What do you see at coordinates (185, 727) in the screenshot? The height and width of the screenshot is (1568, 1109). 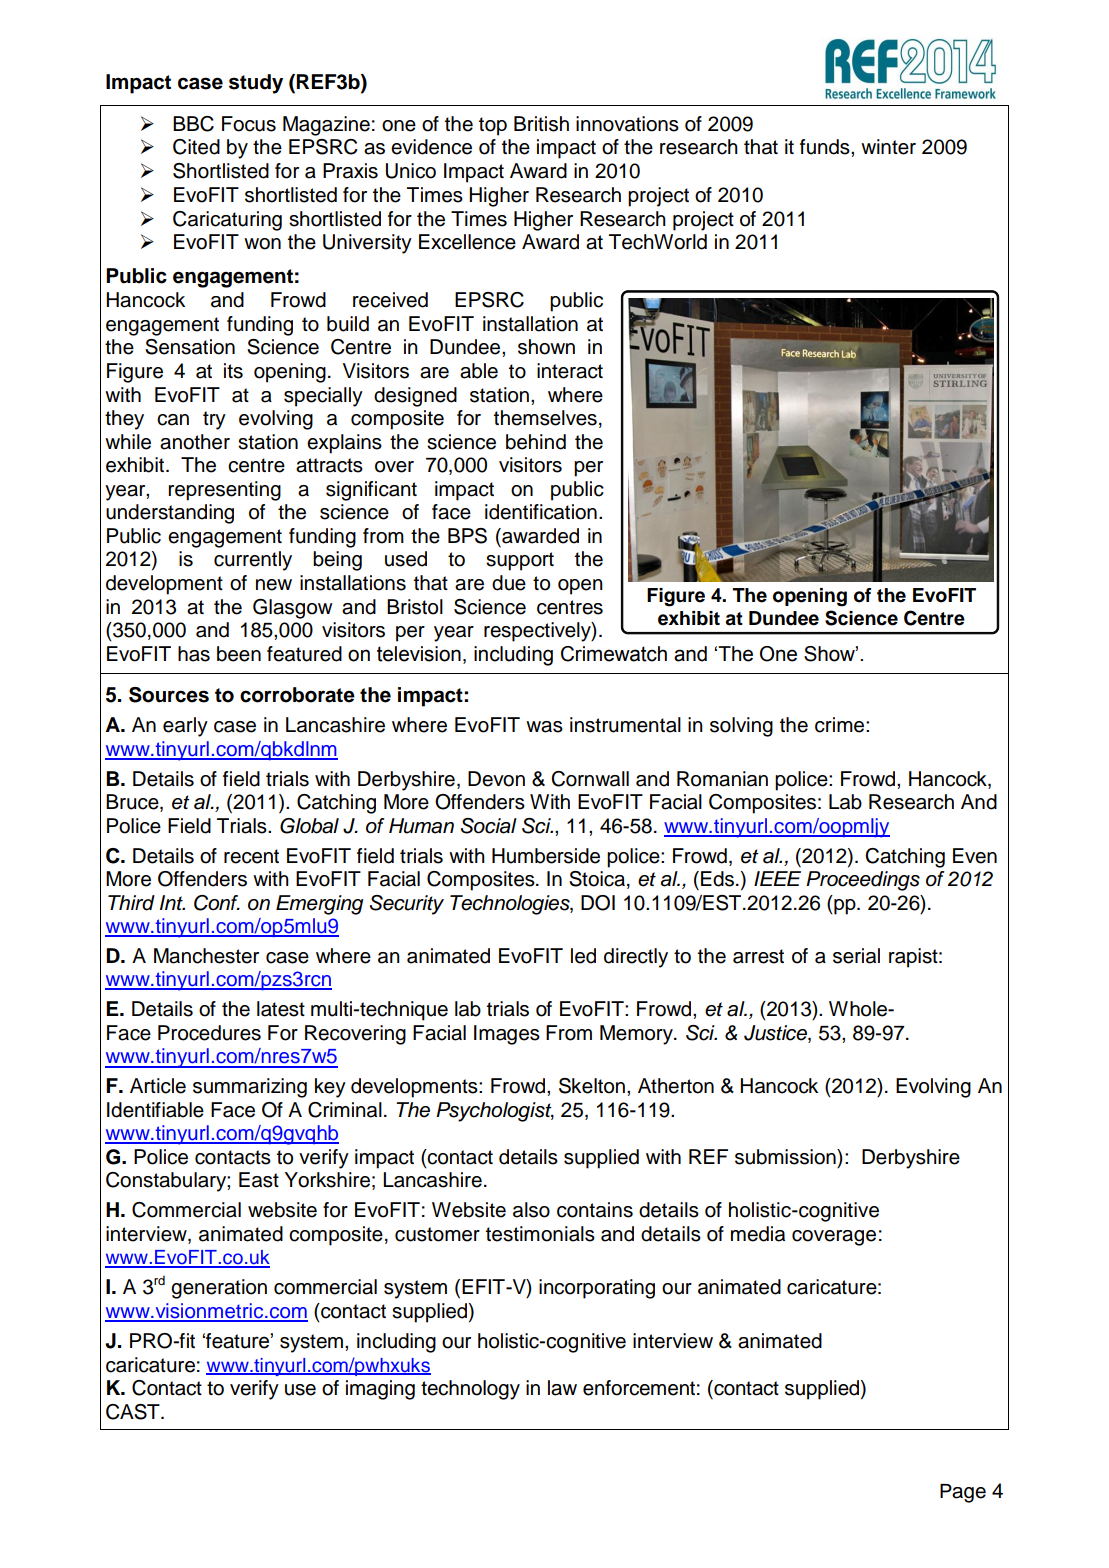 I see `early` at bounding box center [185, 727].
